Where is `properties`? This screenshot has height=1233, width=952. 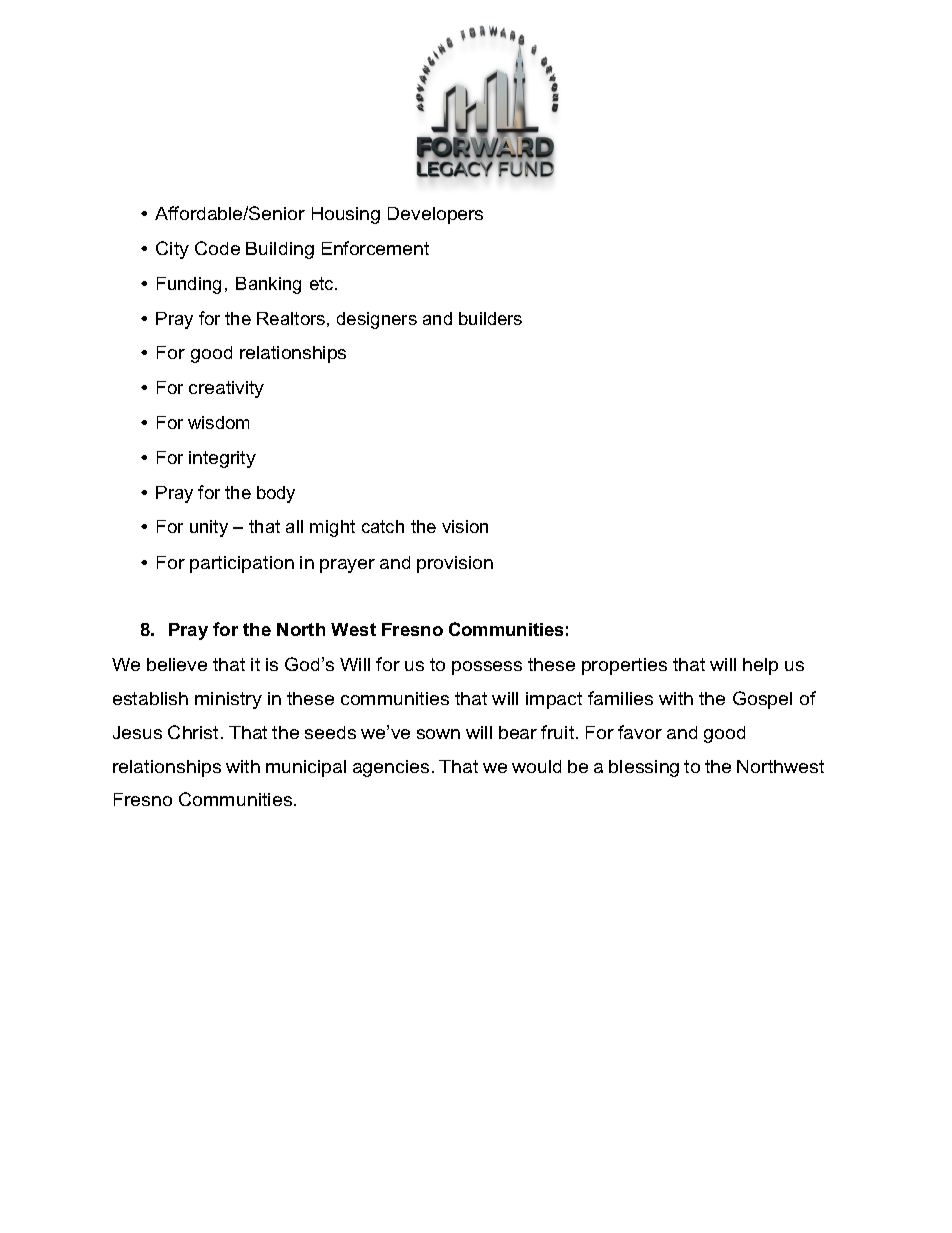
properties is located at coordinates (624, 666).
